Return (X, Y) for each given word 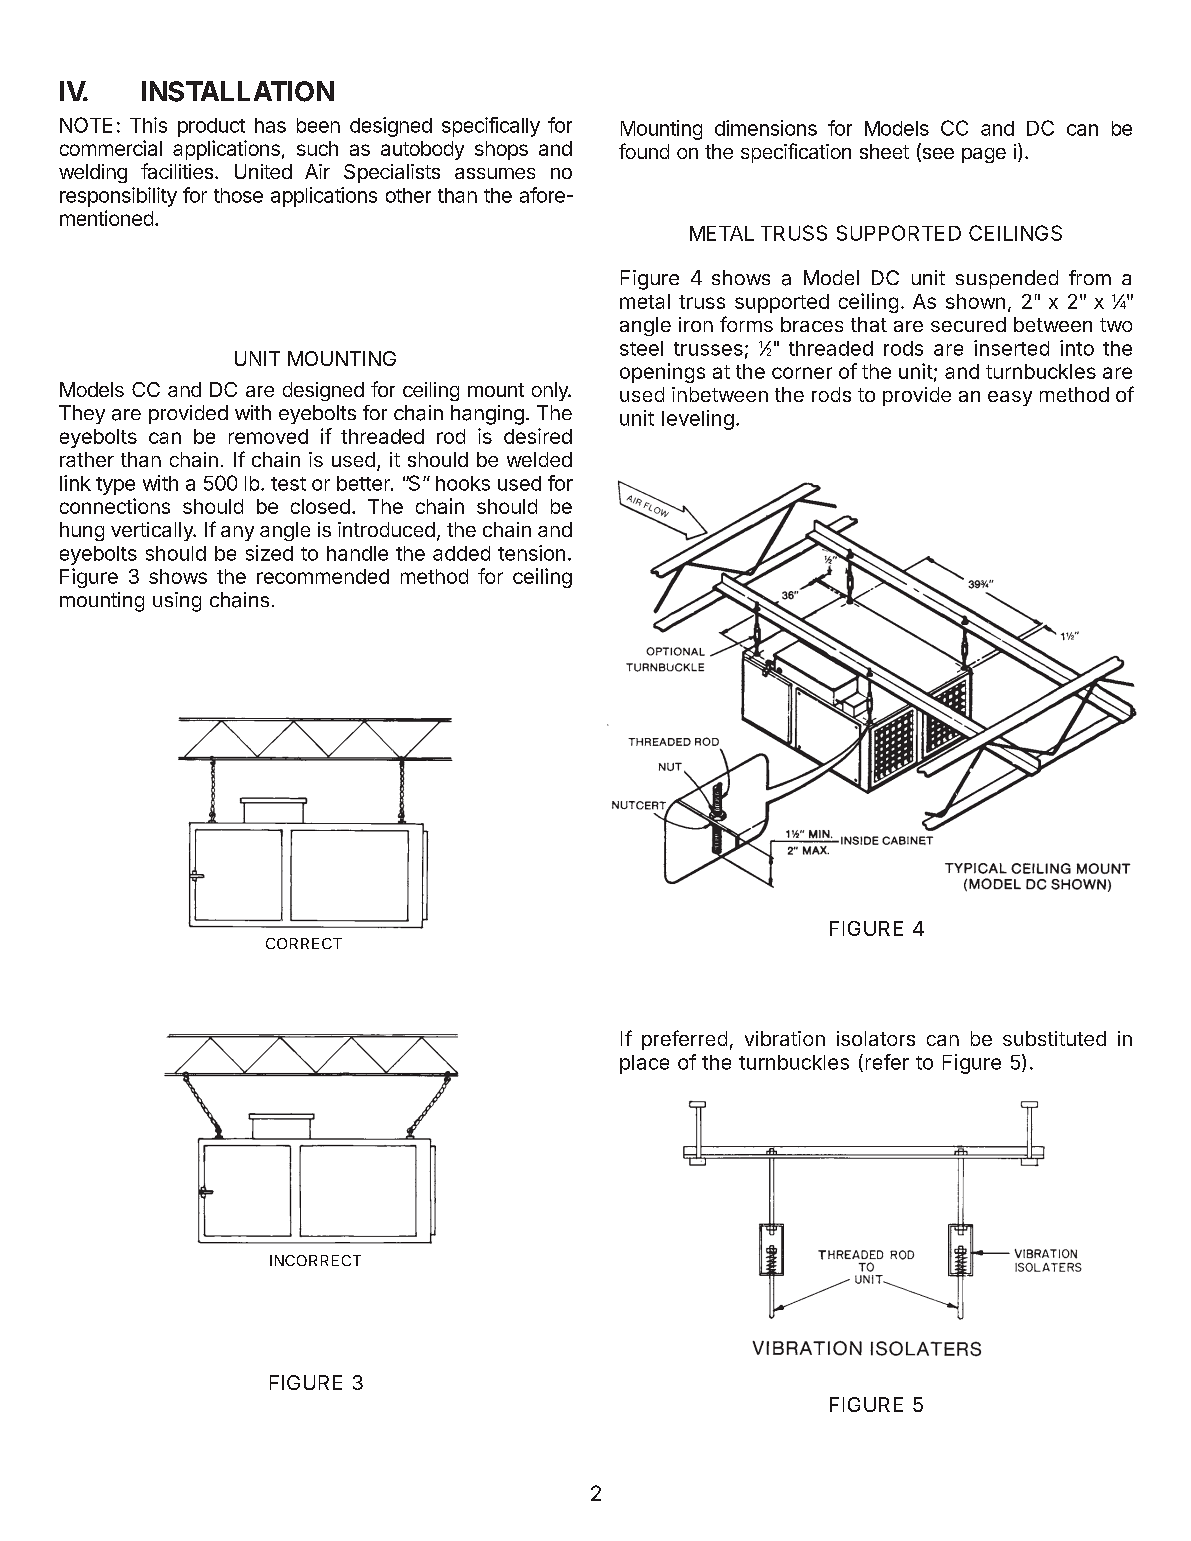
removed (268, 436)
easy (1010, 398)
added (461, 553)
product (211, 127)
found (644, 151)
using (177, 602)
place (644, 1064)
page (984, 155)
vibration (785, 1038)
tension (531, 553)
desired (538, 436)
